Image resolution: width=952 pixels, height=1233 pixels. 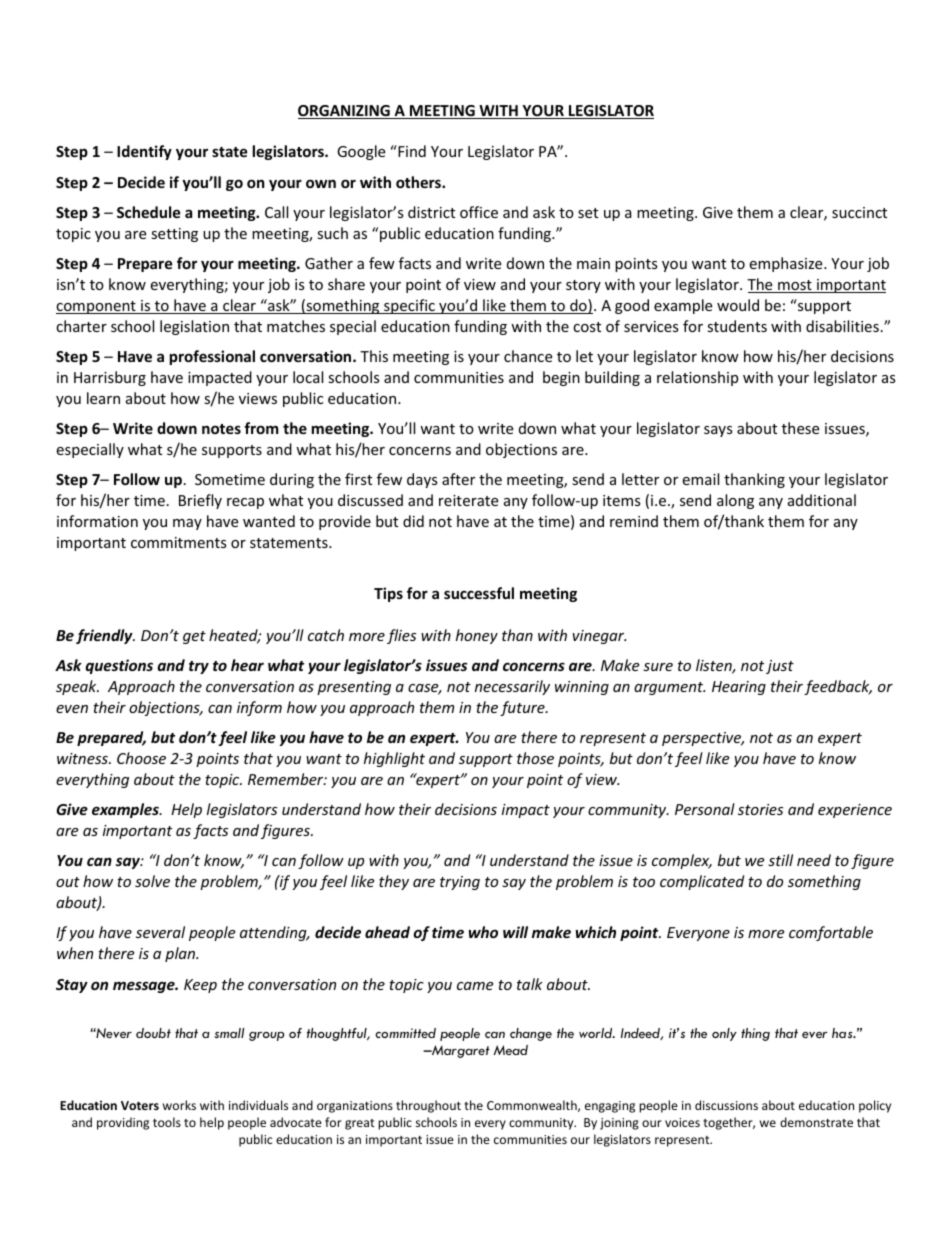 I want to click on succinct, so click(x=859, y=212).
